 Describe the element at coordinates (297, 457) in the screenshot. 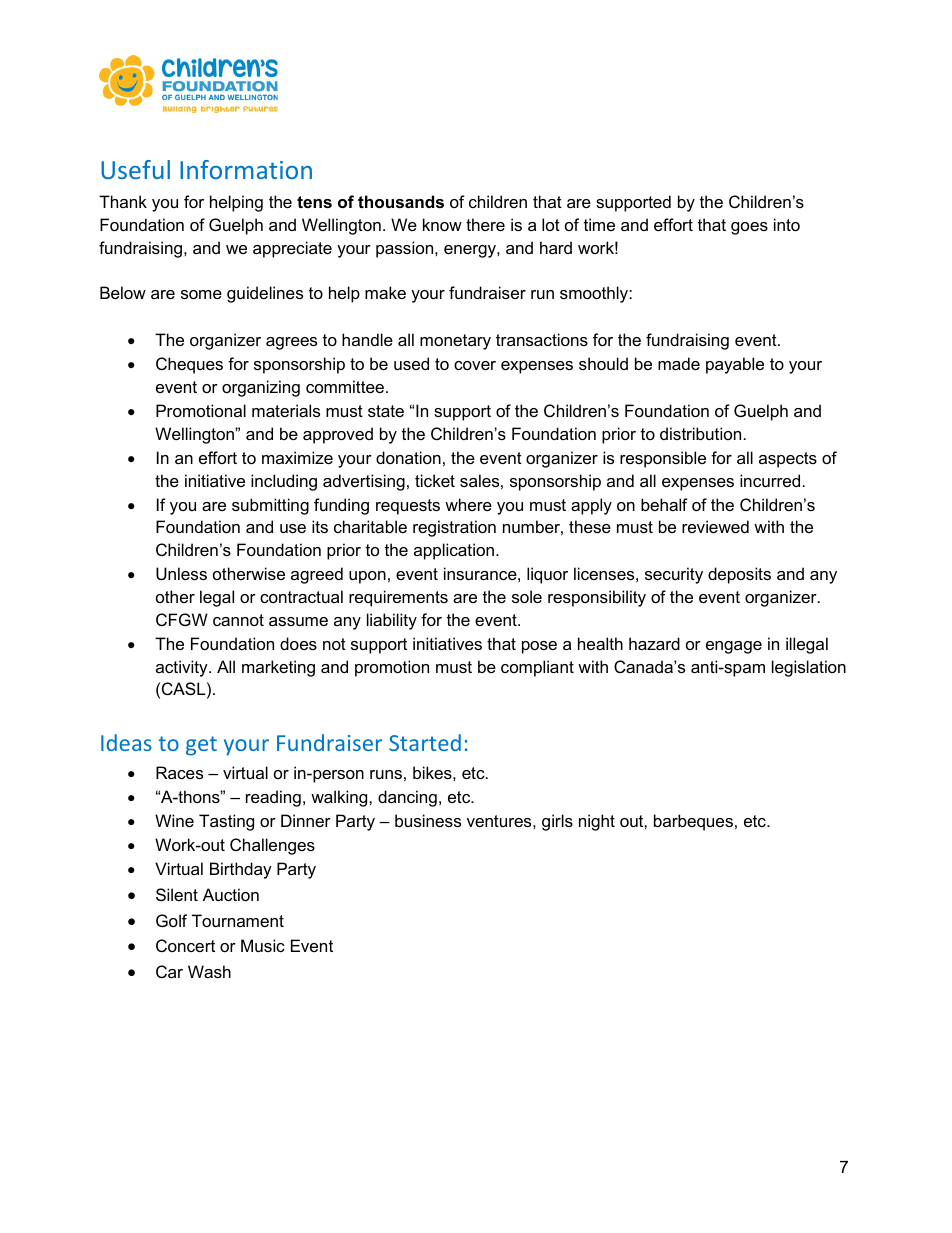

I see `maximize` at that location.
